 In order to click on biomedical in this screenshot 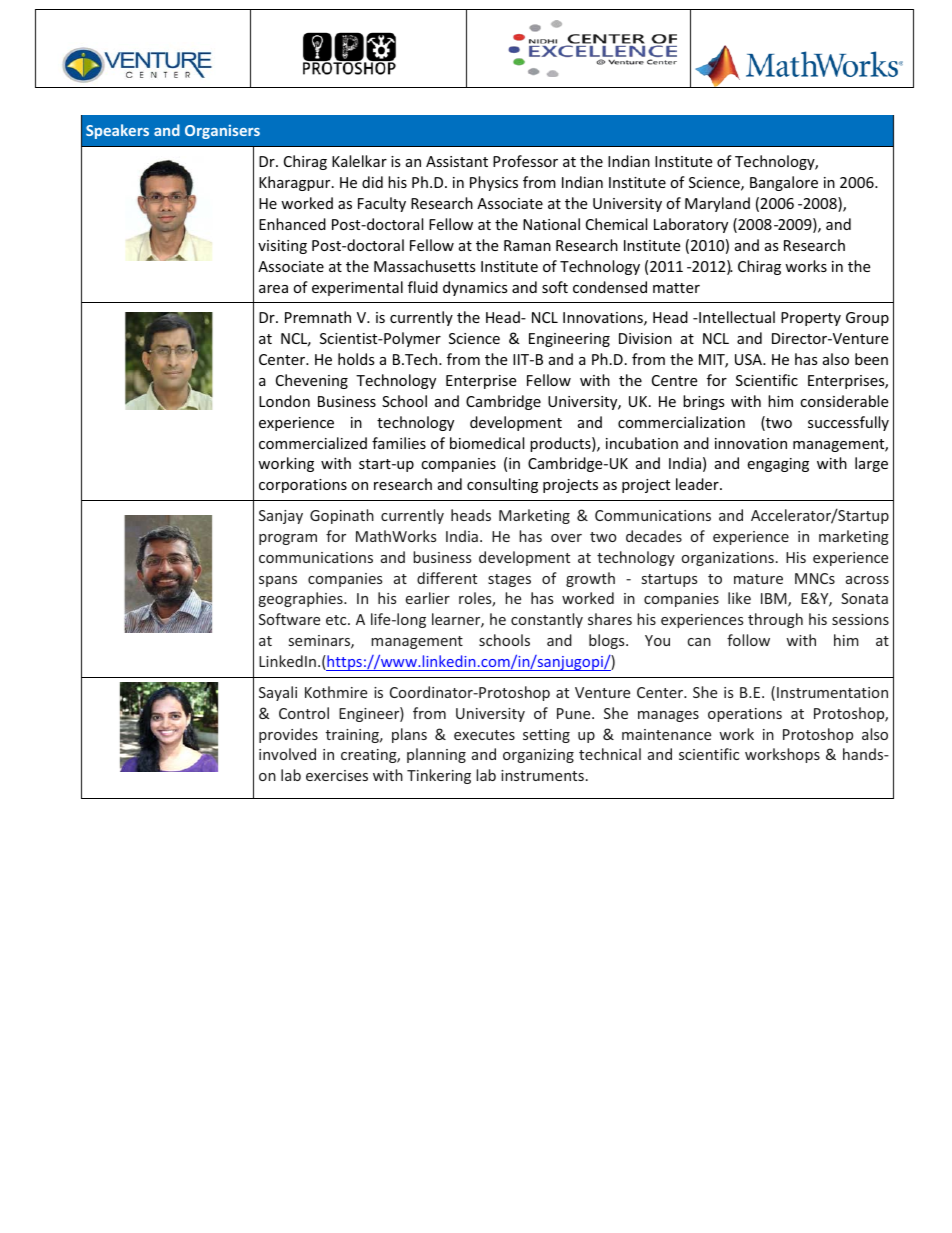, I will do `click(487, 443)`.
